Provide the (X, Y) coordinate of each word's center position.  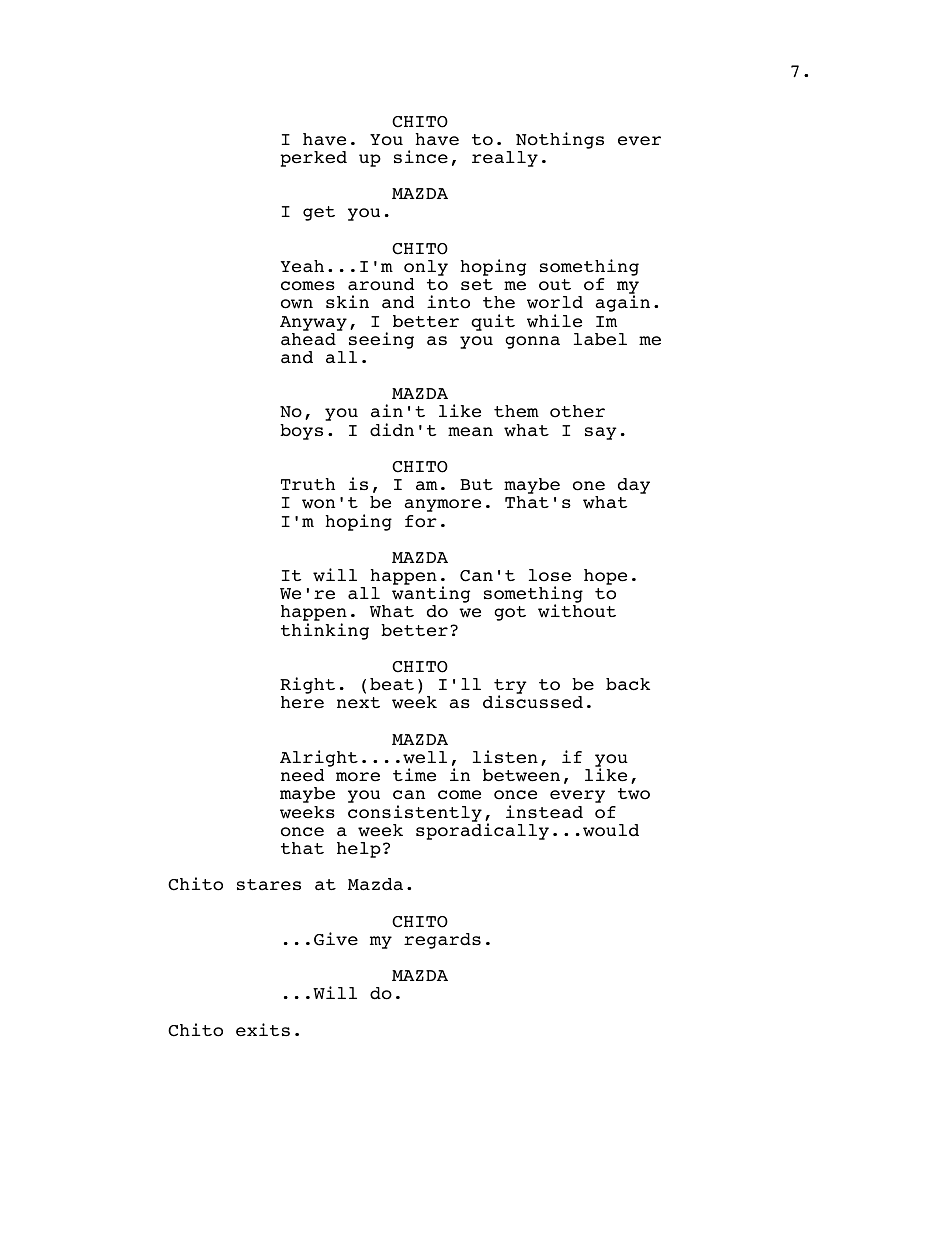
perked (313, 159)
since (421, 157)
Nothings (560, 140)
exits (263, 1030)
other (577, 411)
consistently (415, 813)
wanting (431, 596)
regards (442, 941)
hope (605, 577)
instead (544, 812)
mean (470, 432)
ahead (308, 339)
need (302, 775)
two (634, 794)
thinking (325, 631)
